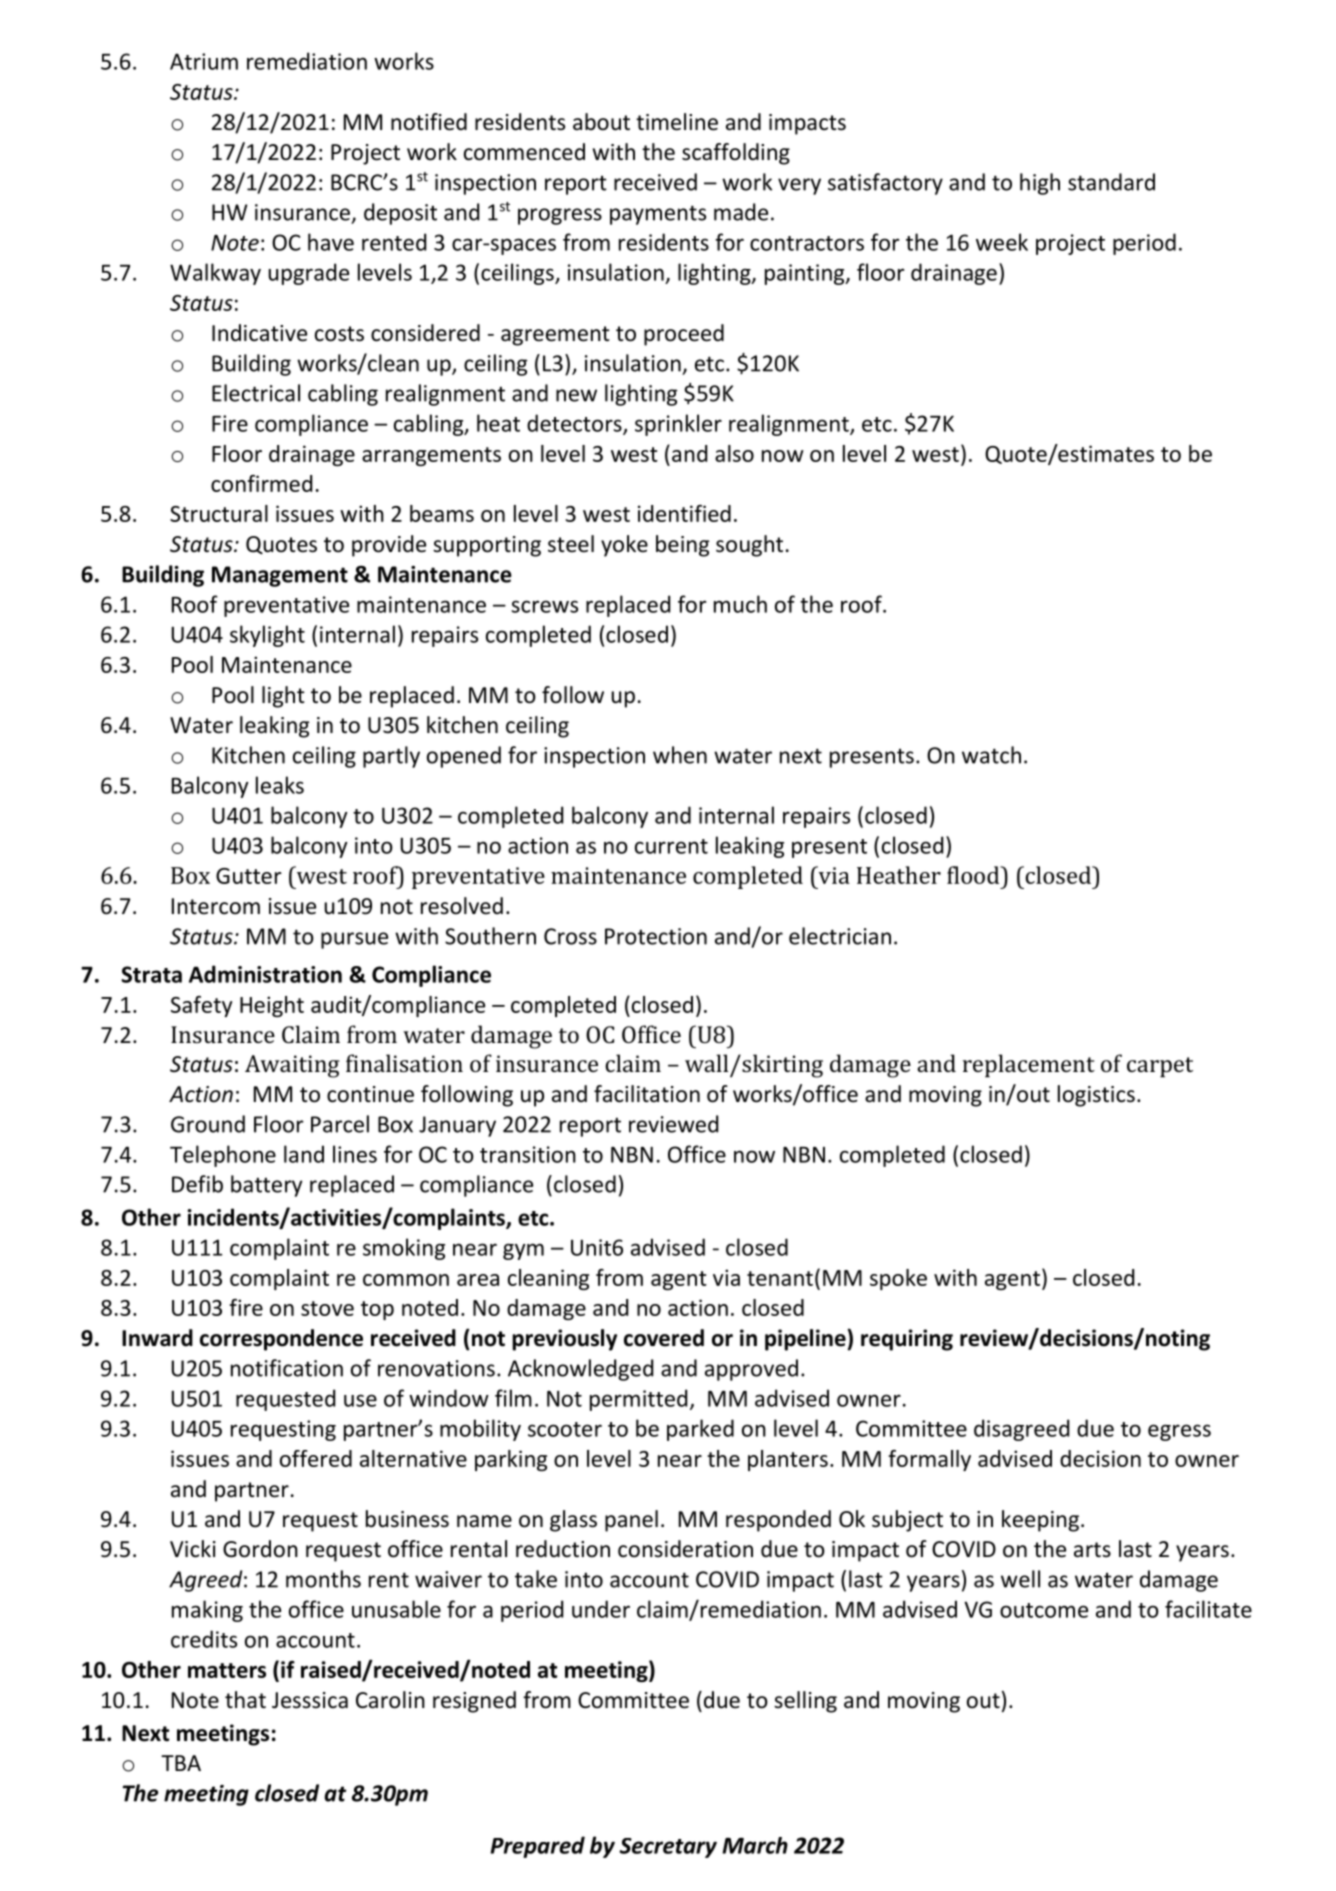 Image resolution: width=1336 pixels, height=1891 pixels. I want to click on standard, so click(1111, 182).
